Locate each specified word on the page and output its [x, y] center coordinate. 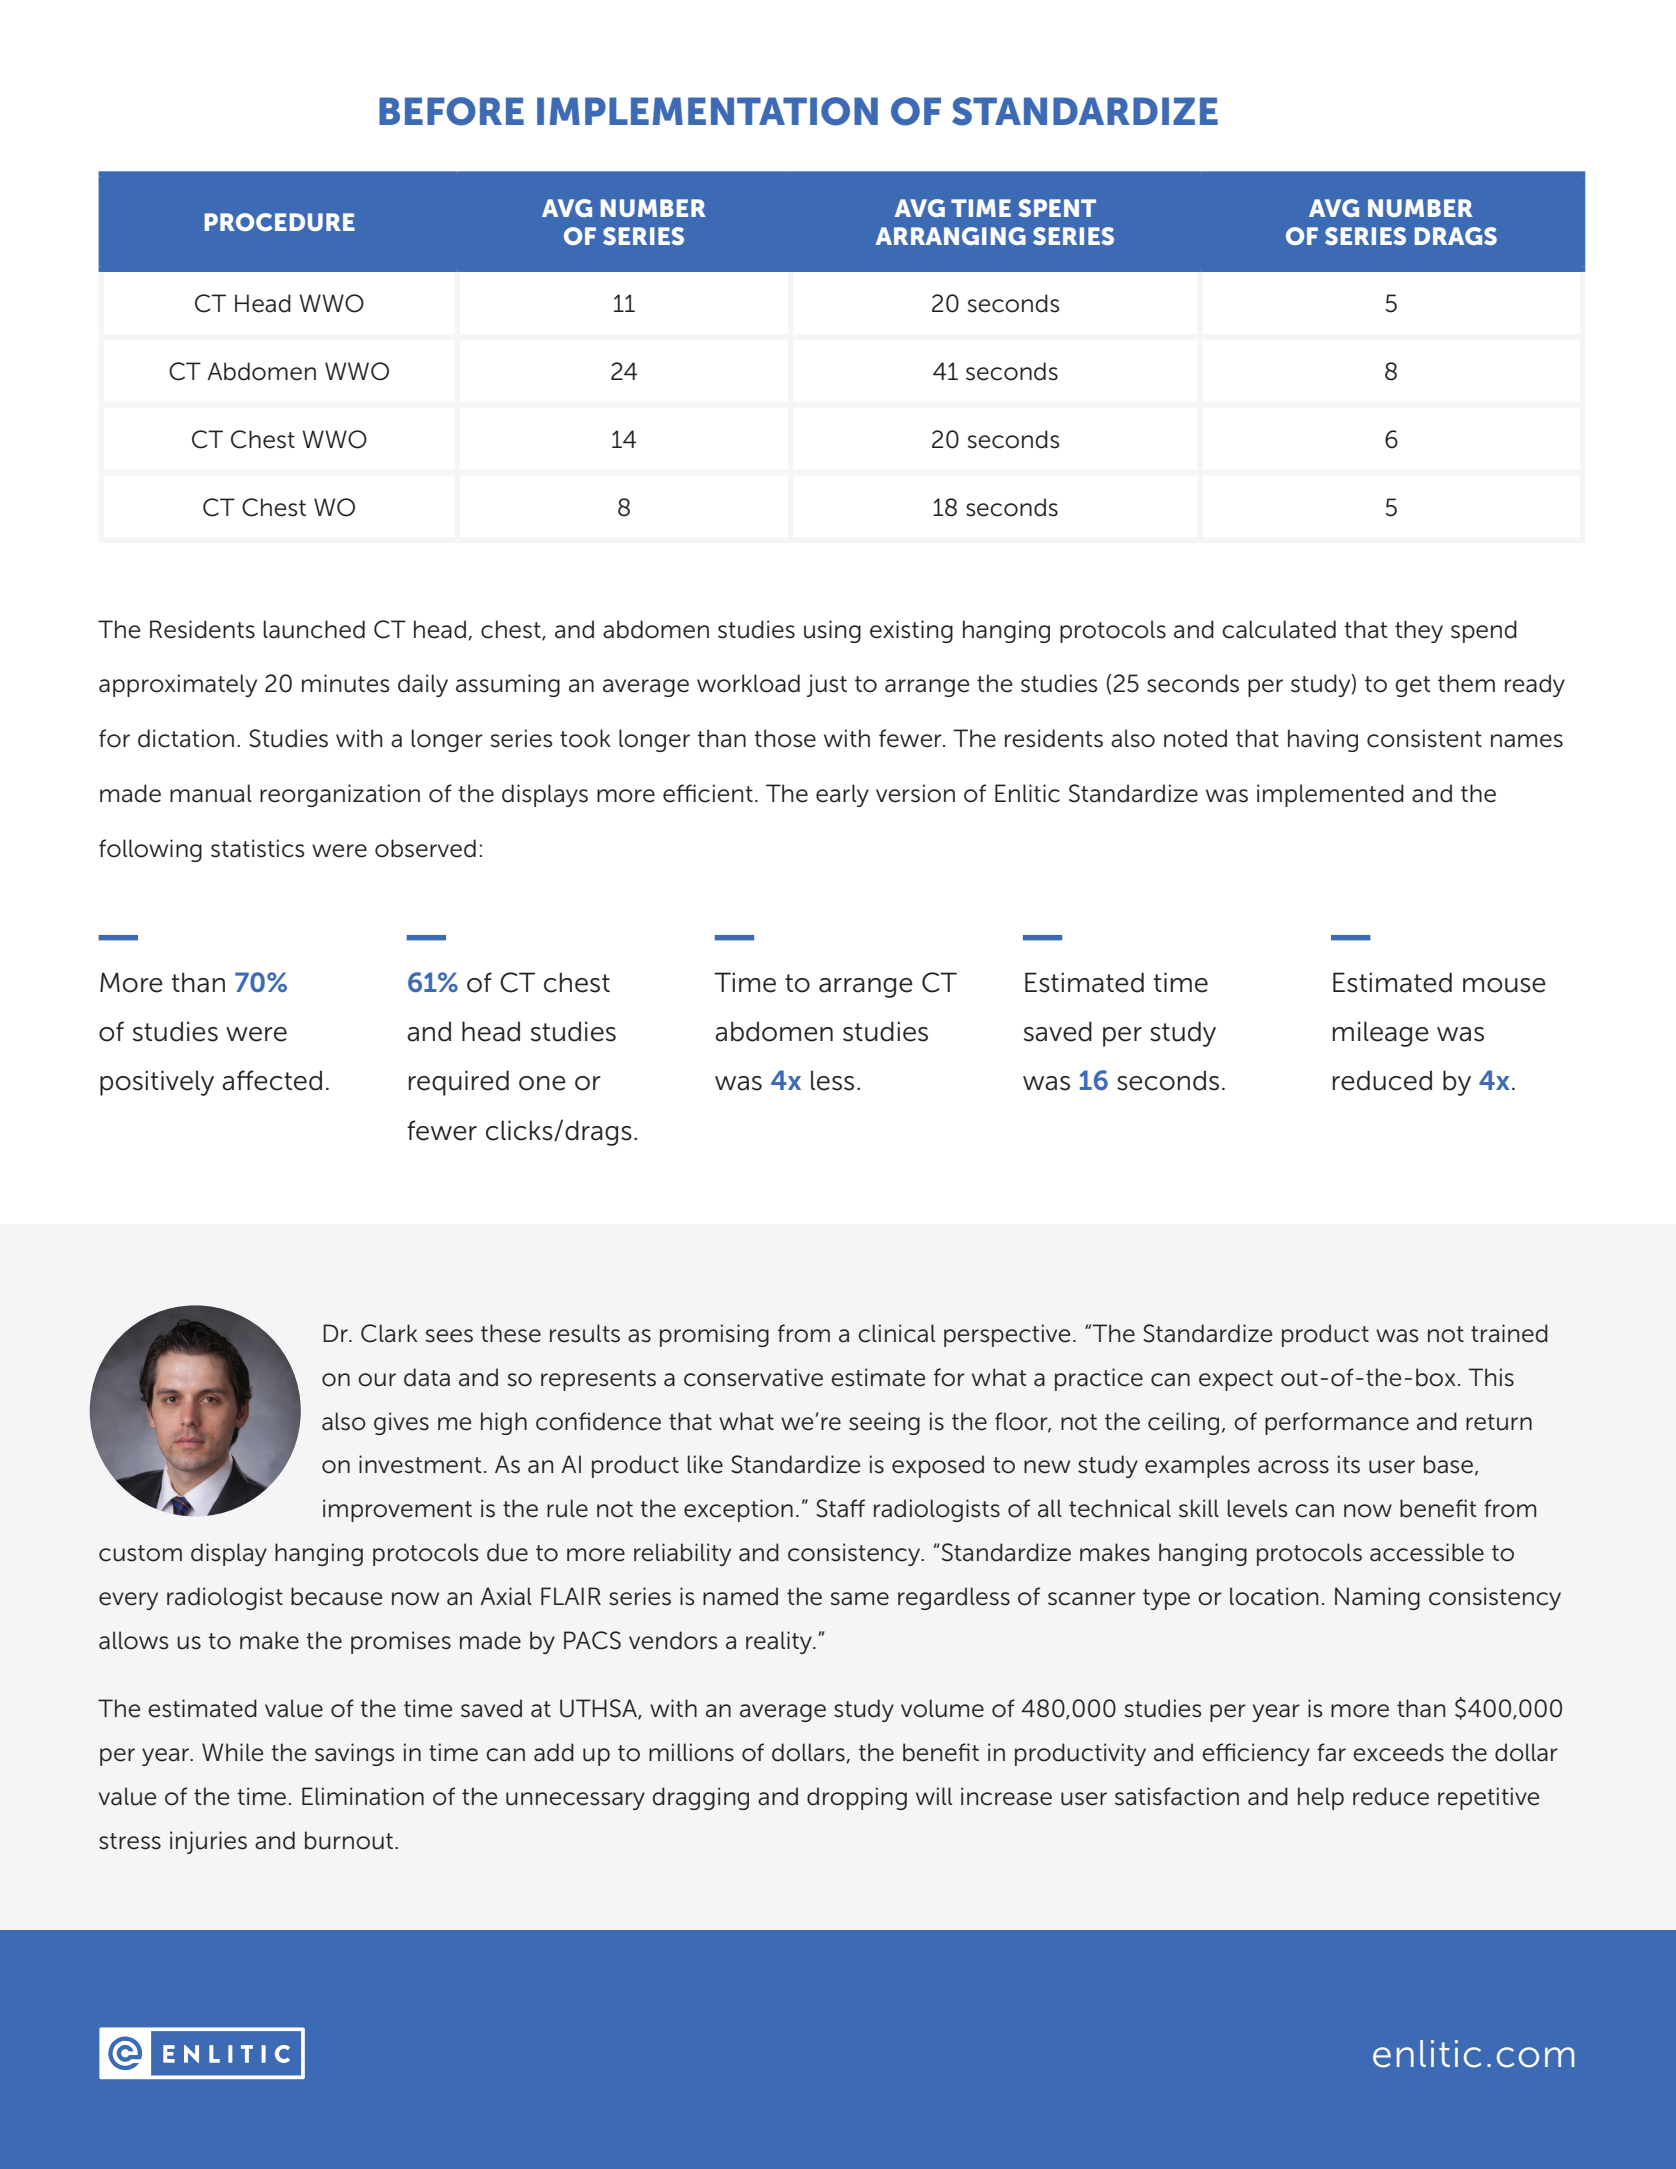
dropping [857, 1798]
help [1321, 1798]
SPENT [1057, 208]
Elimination [363, 1796]
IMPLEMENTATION [707, 111]
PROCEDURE [280, 222]
